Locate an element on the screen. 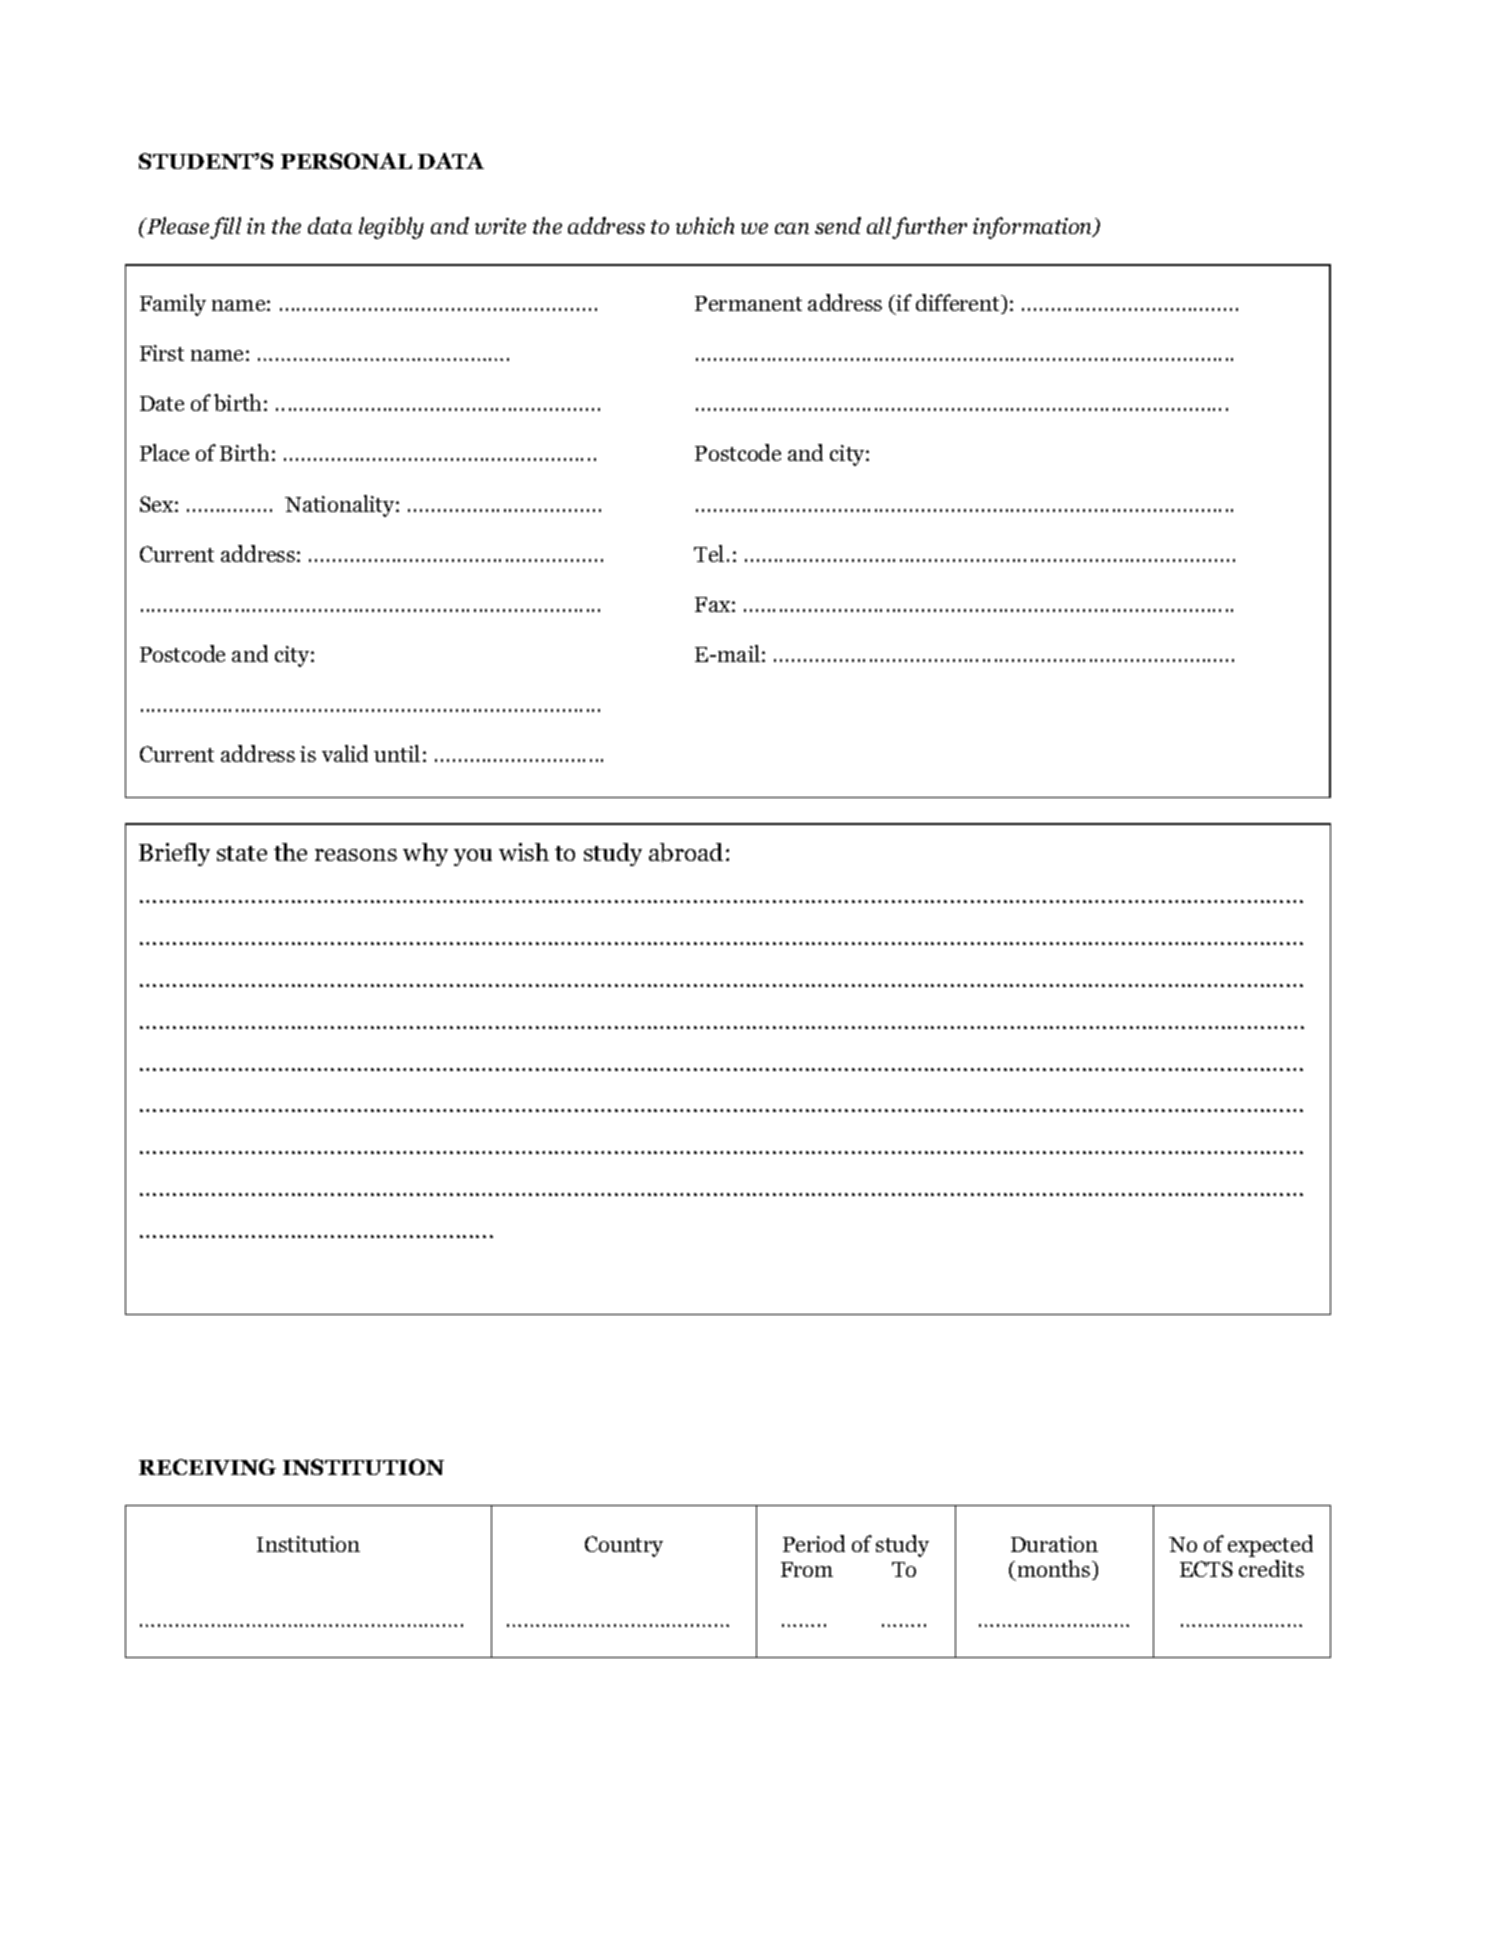  Duration is located at coordinates (1054, 1544).
